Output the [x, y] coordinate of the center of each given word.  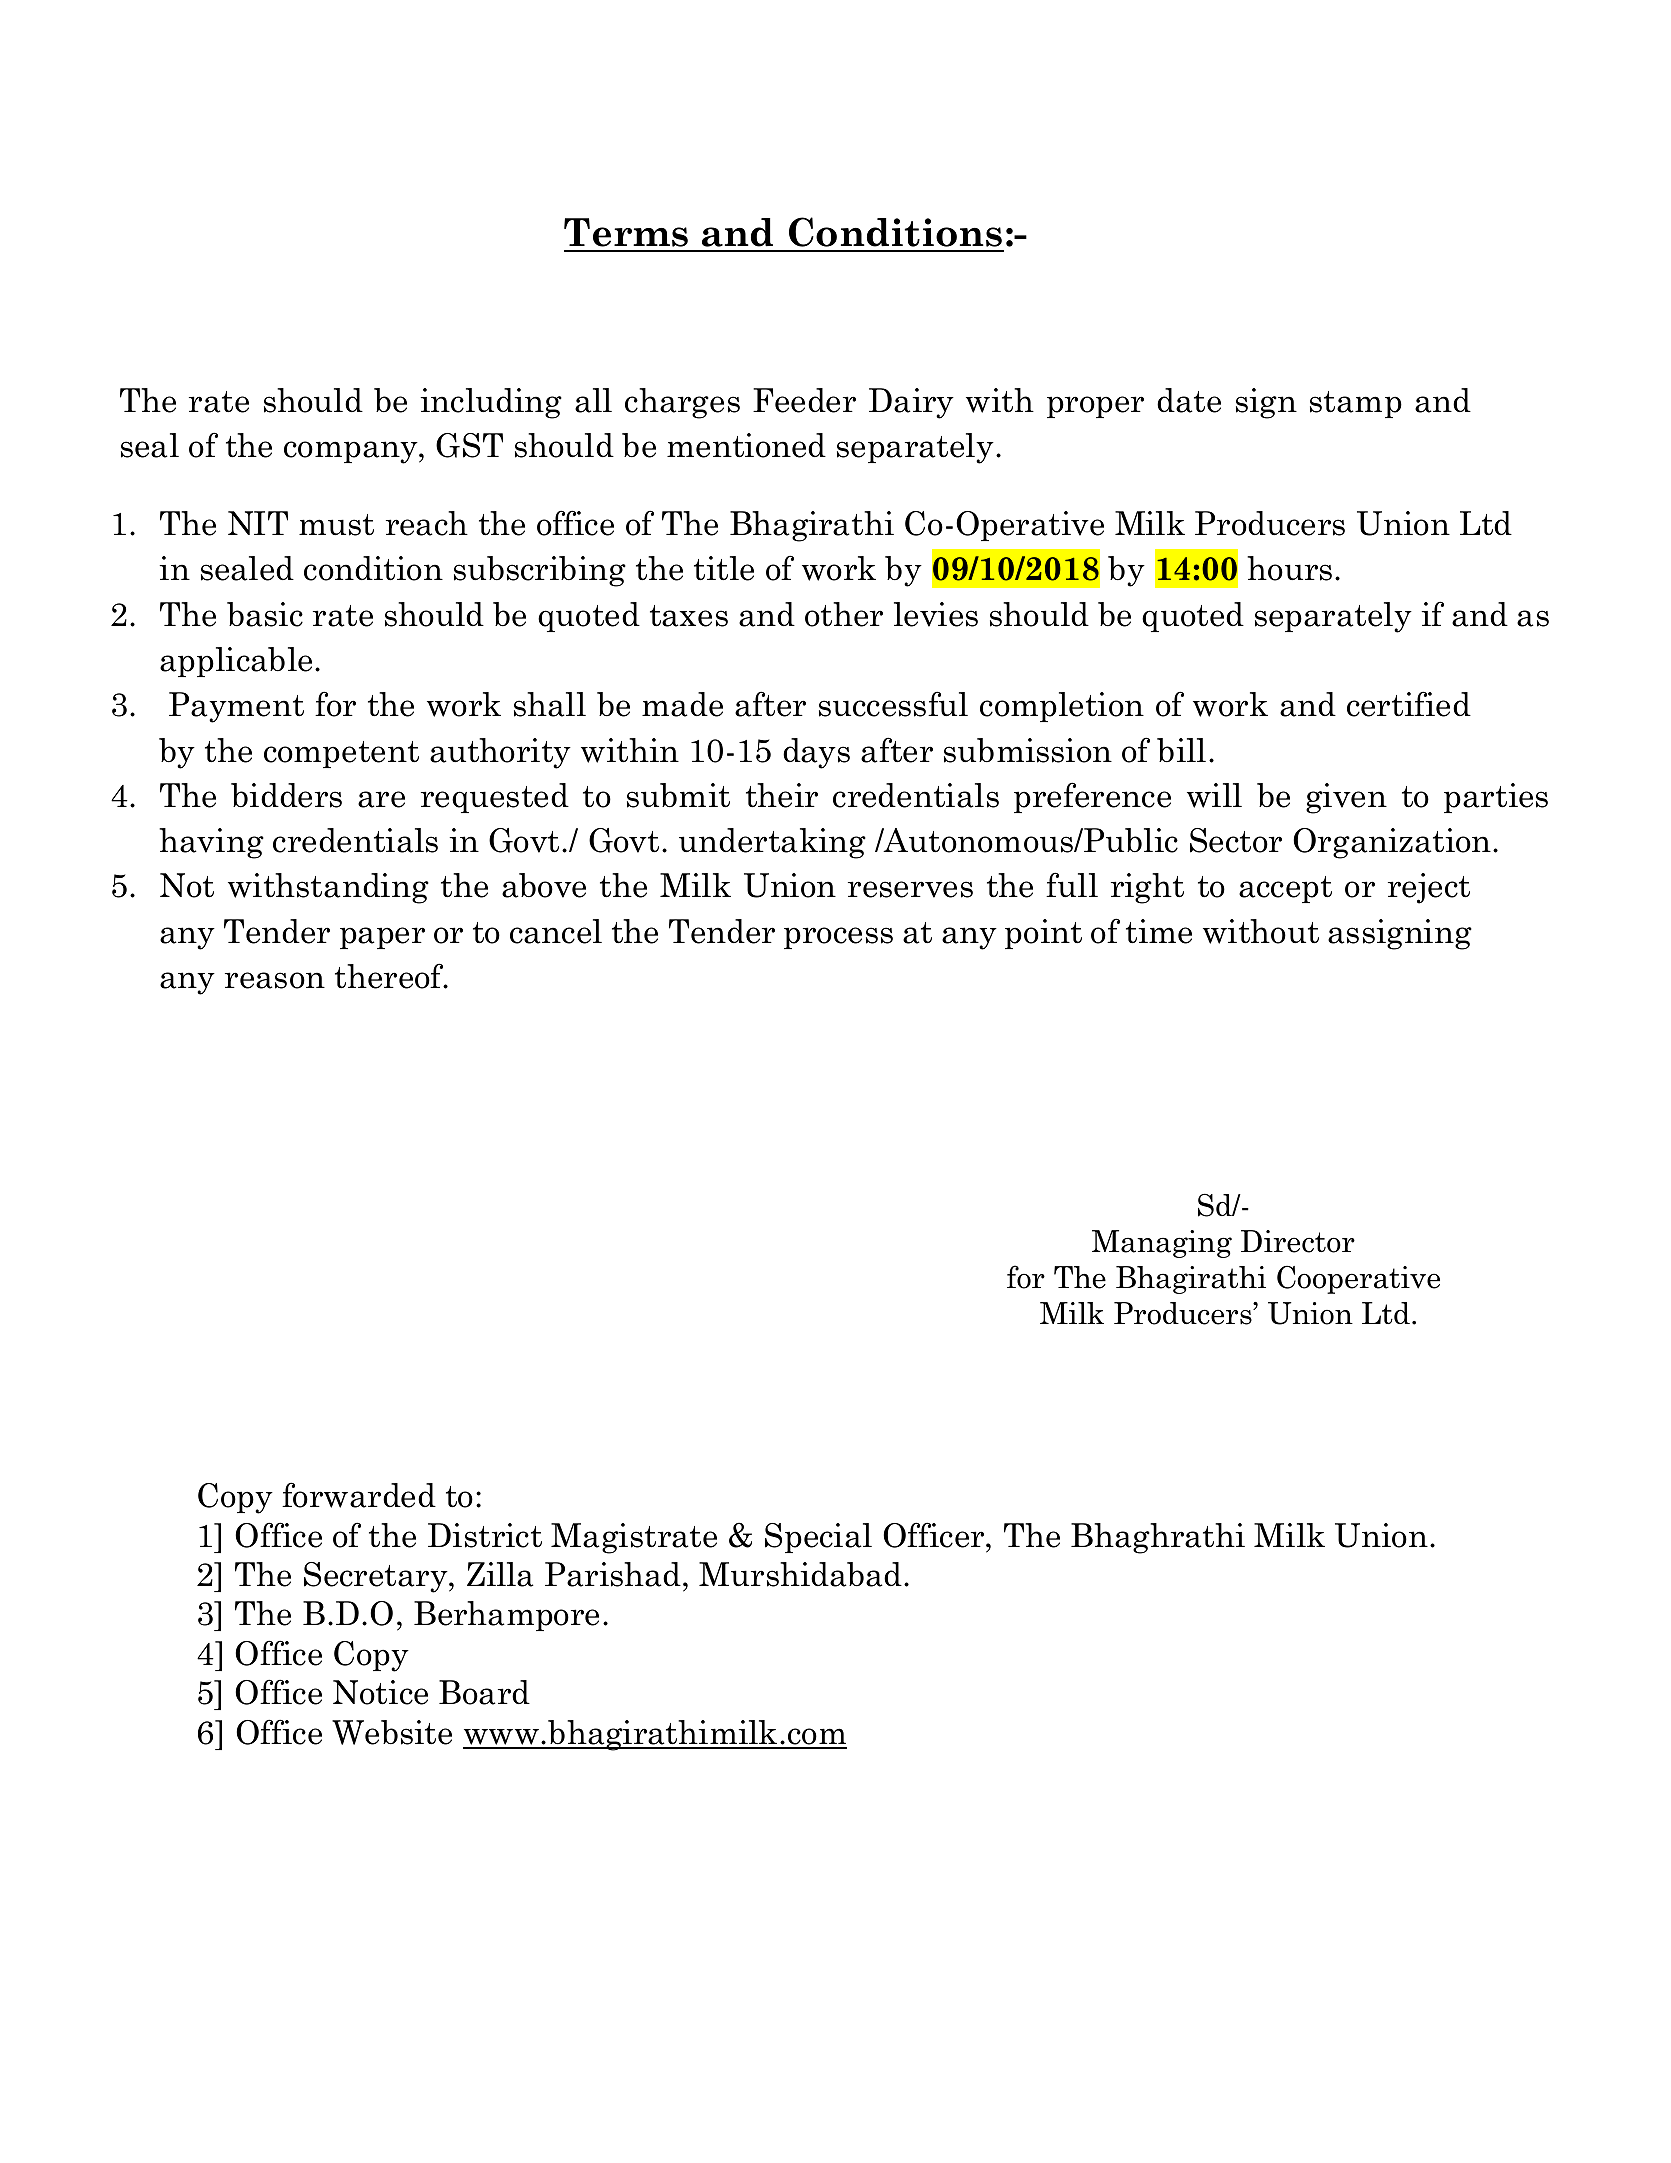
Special [818, 1538]
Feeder [804, 400]
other [844, 614]
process [838, 938]
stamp [1356, 404]
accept [1285, 889]
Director [1298, 1241]
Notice [380, 1692]
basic [265, 614]
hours [1289, 568]
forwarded [359, 1495]
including [491, 403]
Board [484, 1692]
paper [382, 938]
